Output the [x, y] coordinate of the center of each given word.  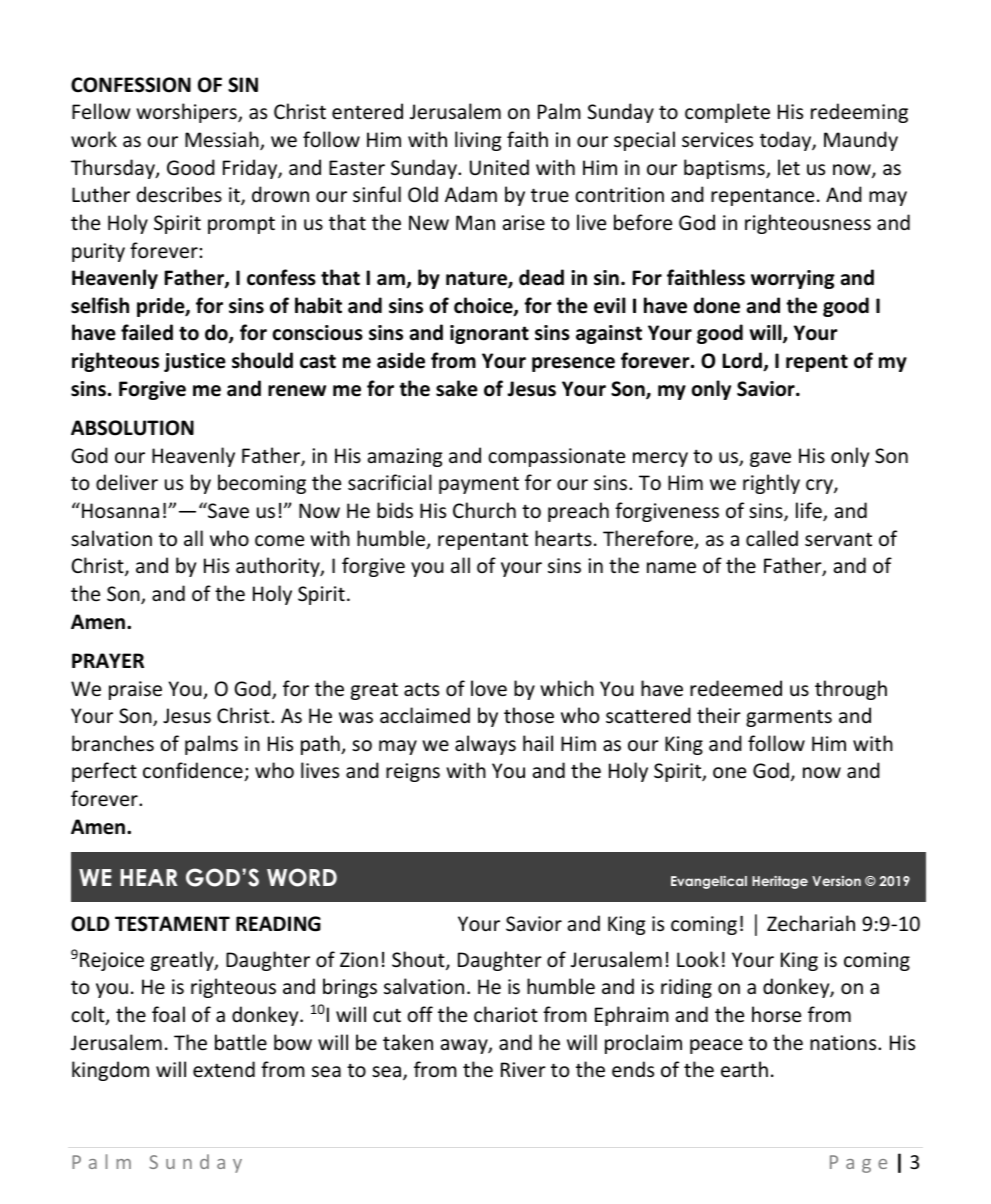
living [478, 141]
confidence [194, 771]
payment [479, 485]
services [717, 139]
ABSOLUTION [132, 428]
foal [168, 1014]
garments [789, 718]
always [485, 745]
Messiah [223, 140]
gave [770, 459]
